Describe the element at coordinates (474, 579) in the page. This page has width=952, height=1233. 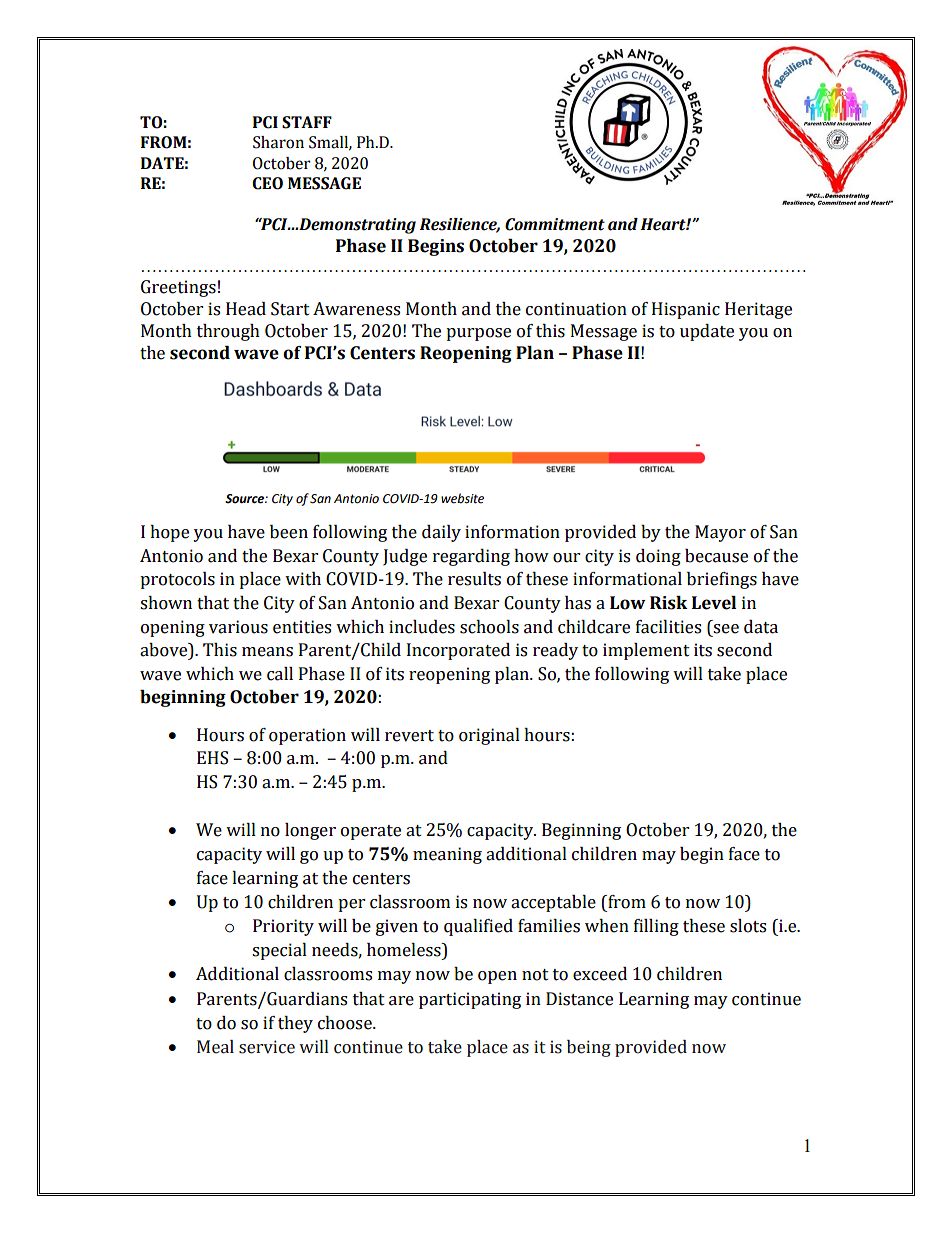
I see `results` at that location.
